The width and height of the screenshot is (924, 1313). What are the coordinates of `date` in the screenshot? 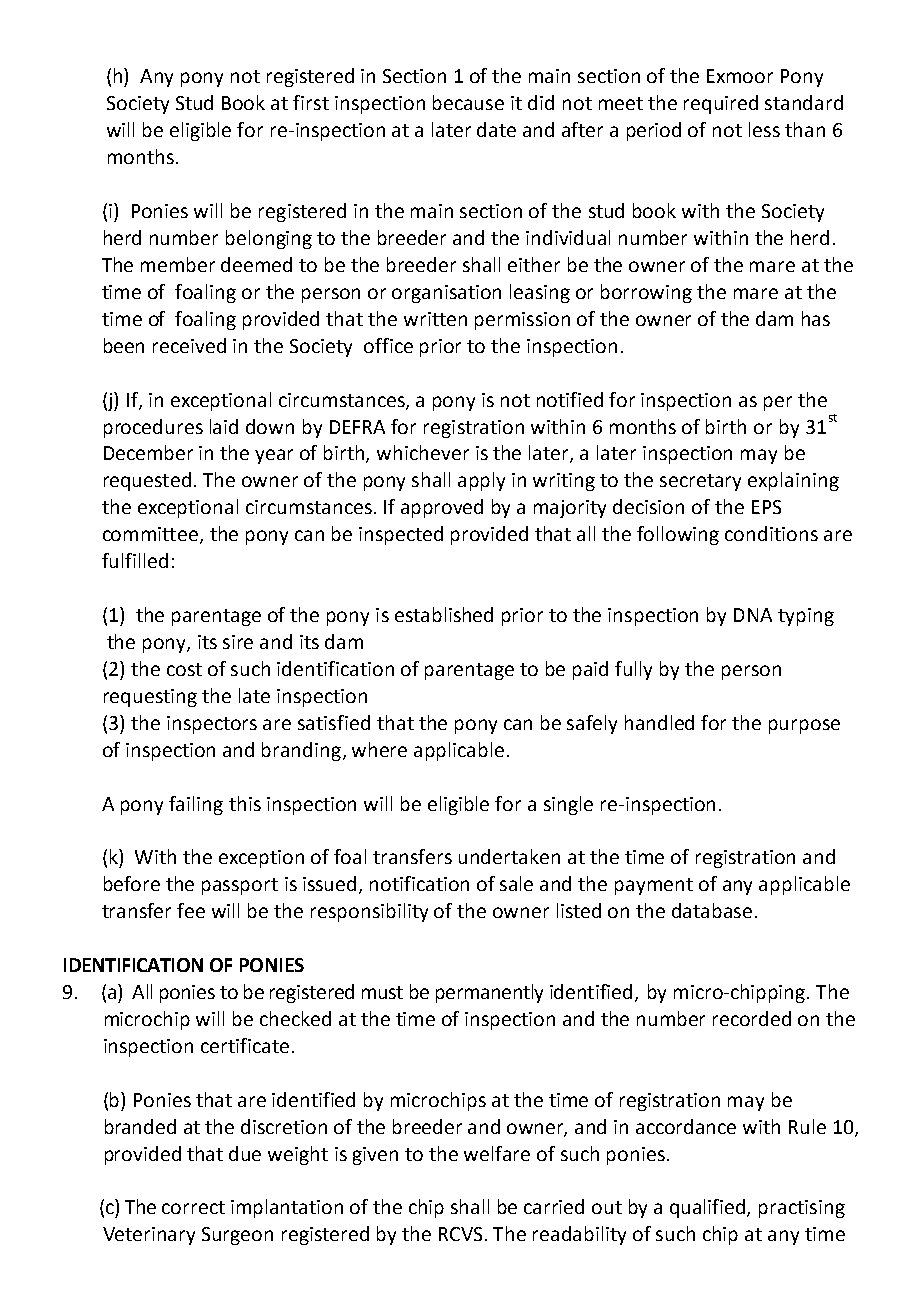 It's located at (496, 129).
